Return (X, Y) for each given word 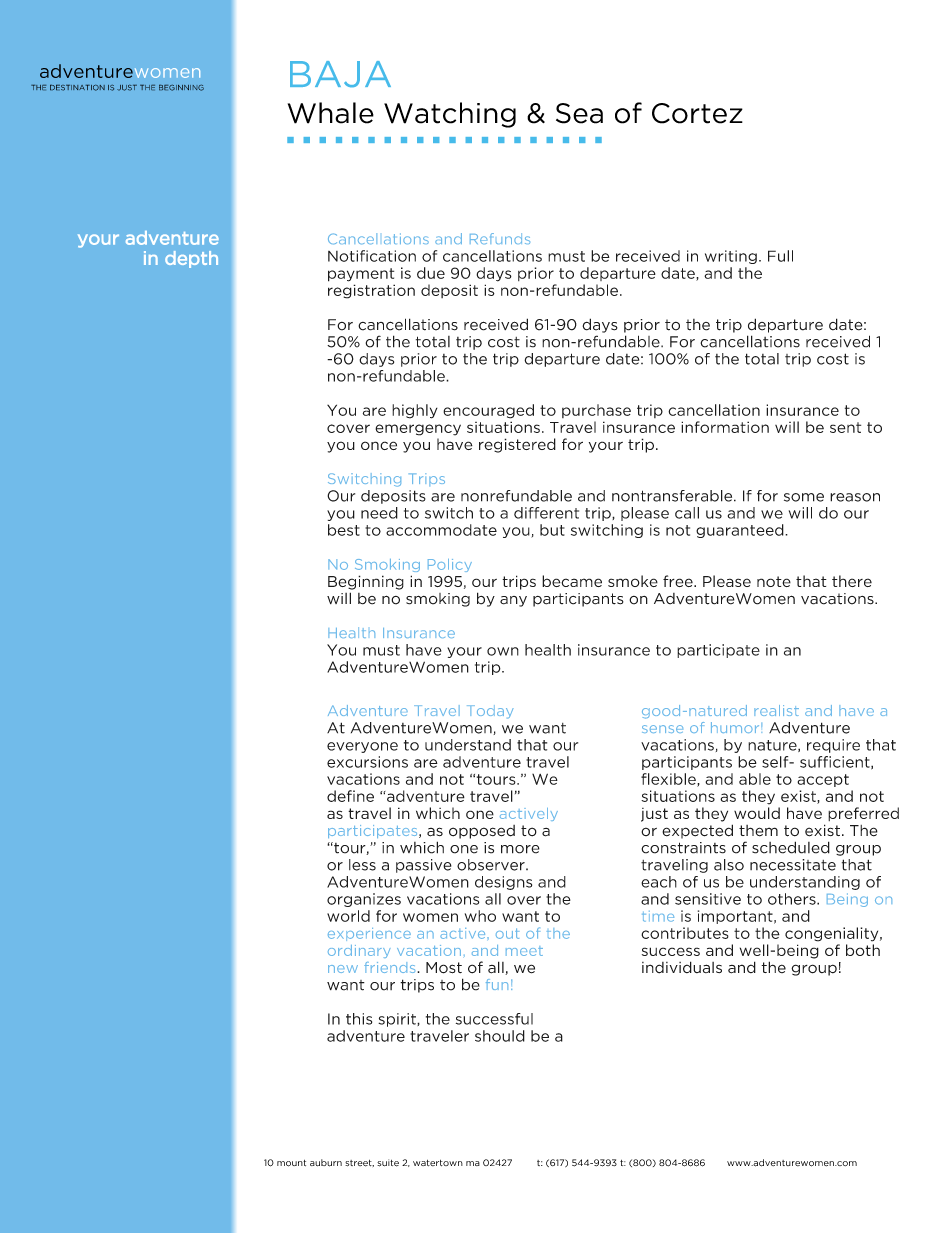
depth (191, 259)
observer (492, 865)
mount (291, 1163)
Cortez (697, 113)
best (344, 530)
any (513, 601)
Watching (450, 115)
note (774, 581)
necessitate (793, 865)
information (725, 427)
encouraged (488, 411)
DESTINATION (77, 88)
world (348, 916)
